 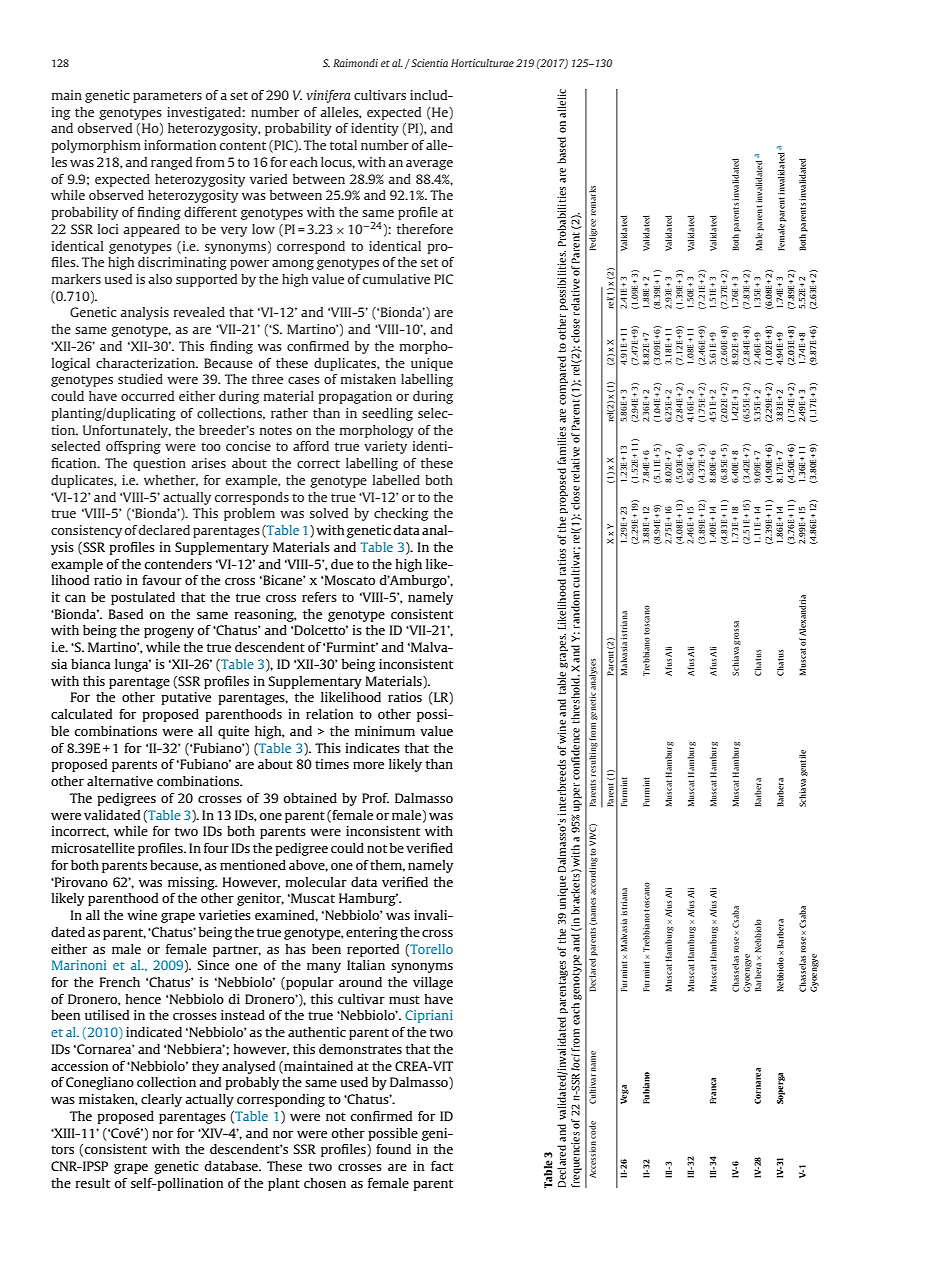 I want to click on content, so click(x=243, y=145).
